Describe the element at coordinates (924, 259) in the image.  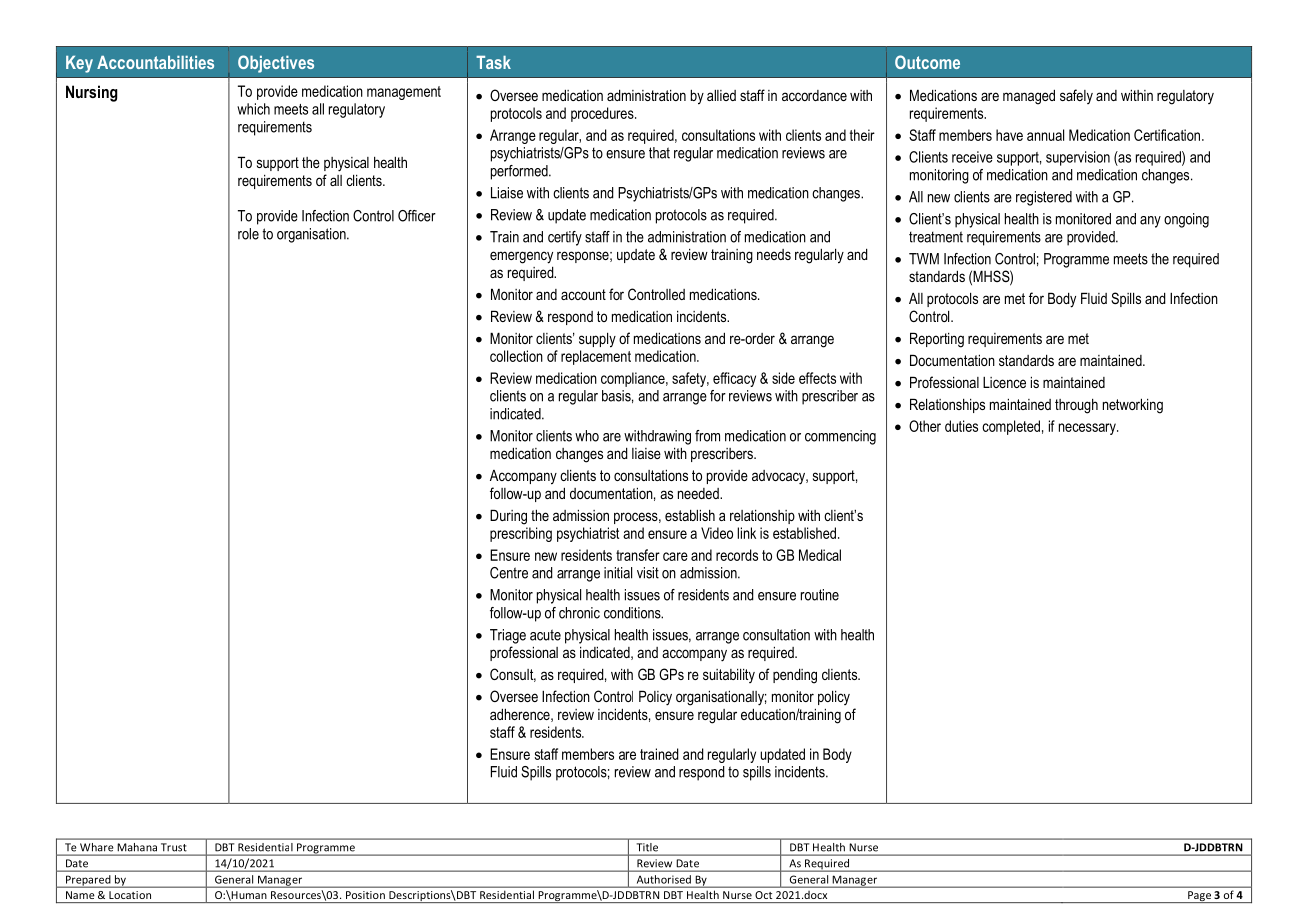
I see `TWM` at that location.
